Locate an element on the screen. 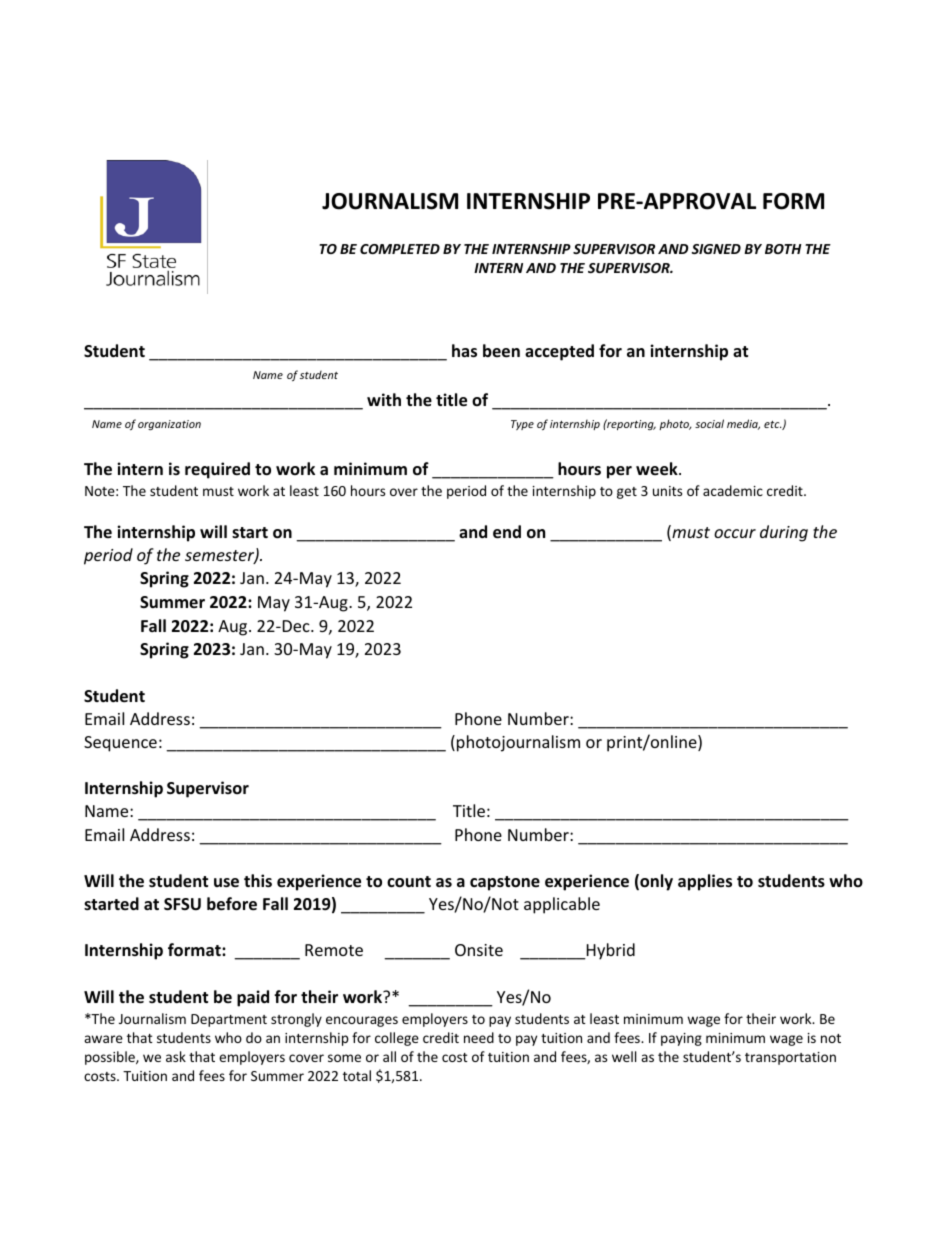 Image resolution: width=952 pixels, height=1233 pixels. paying is located at coordinates (681, 1039).
